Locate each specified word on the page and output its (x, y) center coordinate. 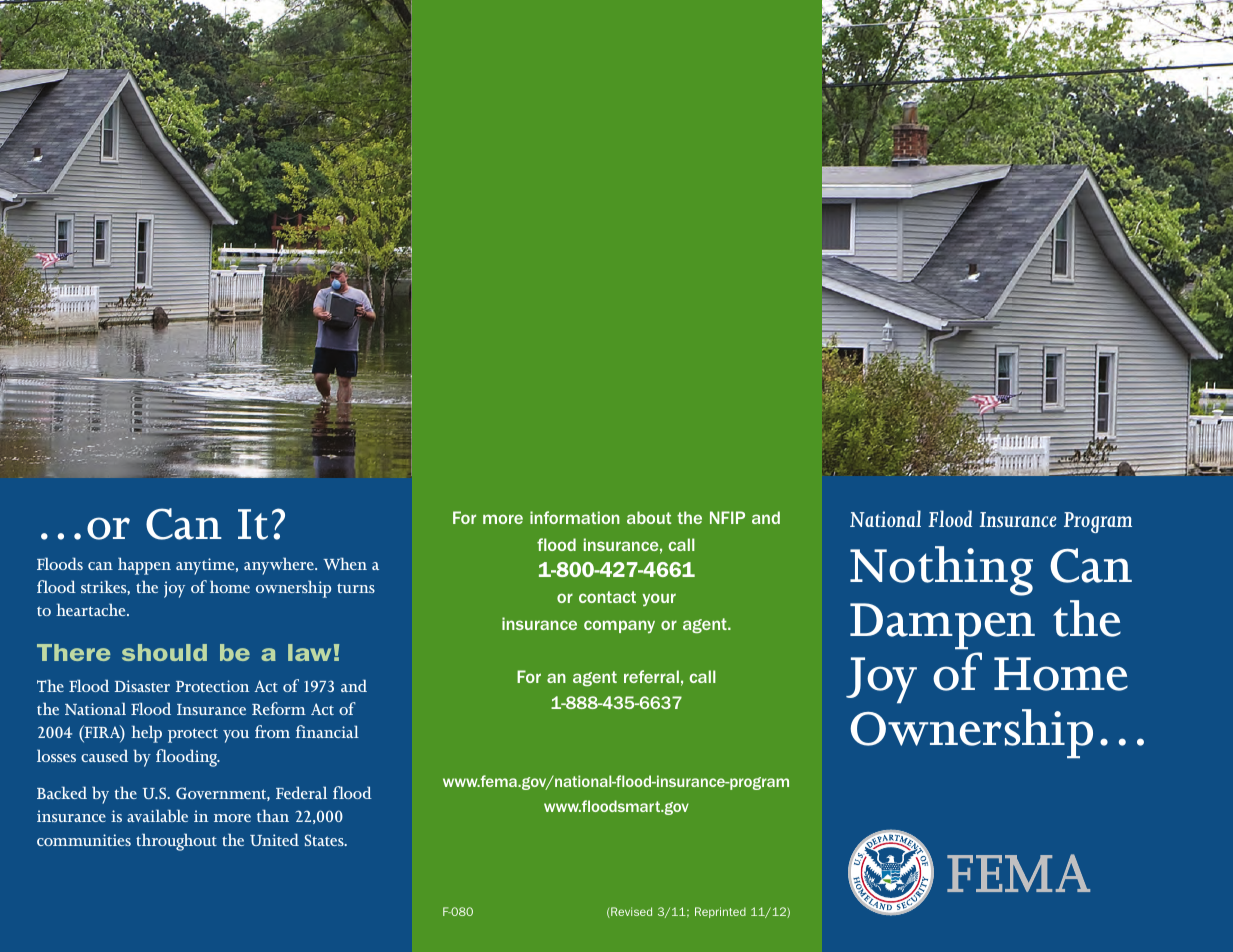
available (157, 815)
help (146, 734)
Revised (630, 912)
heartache (92, 609)
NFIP (727, 517)
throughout (176, 842)
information (575, 517)
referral (651, 676)
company (619, 626)
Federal (301, 792)
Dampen (942, 626)
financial (327, 731)
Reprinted (720, 912)
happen (144, 566)
